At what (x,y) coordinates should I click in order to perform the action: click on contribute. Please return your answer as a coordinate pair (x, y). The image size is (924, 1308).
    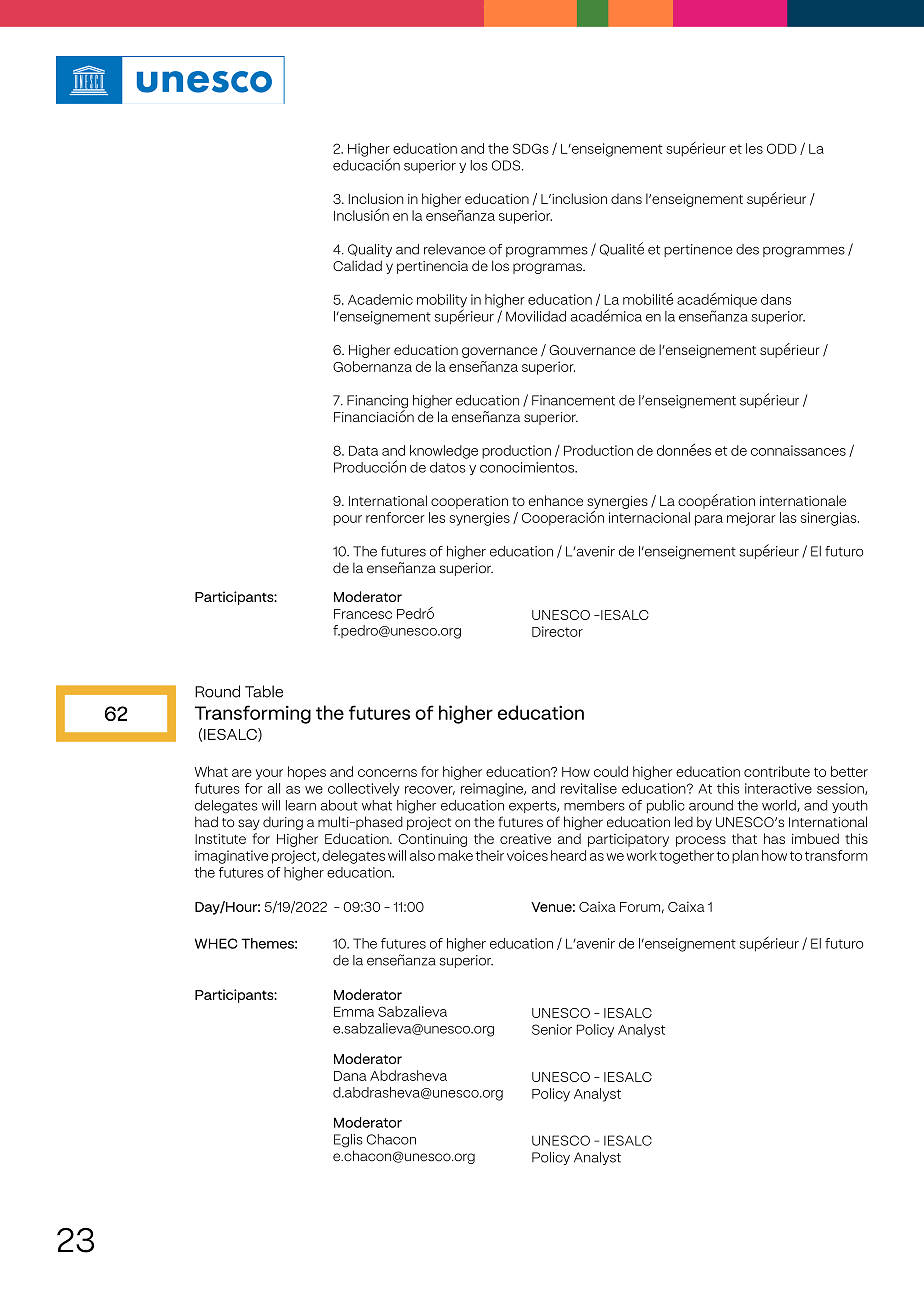
    Looking at the image, I should click on (777, 771).
